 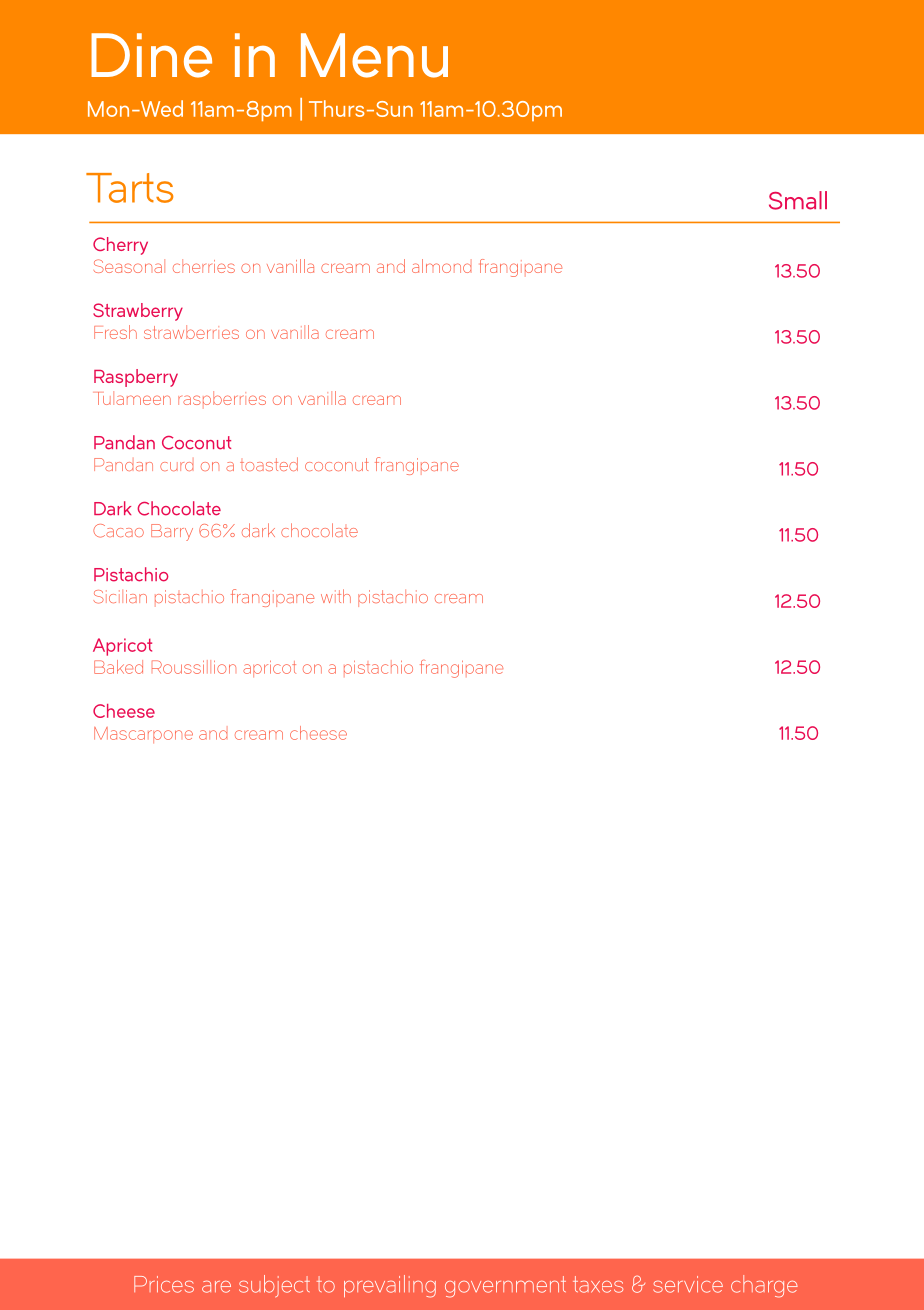 I want to click on Baked, so click(x=118, y=667).
